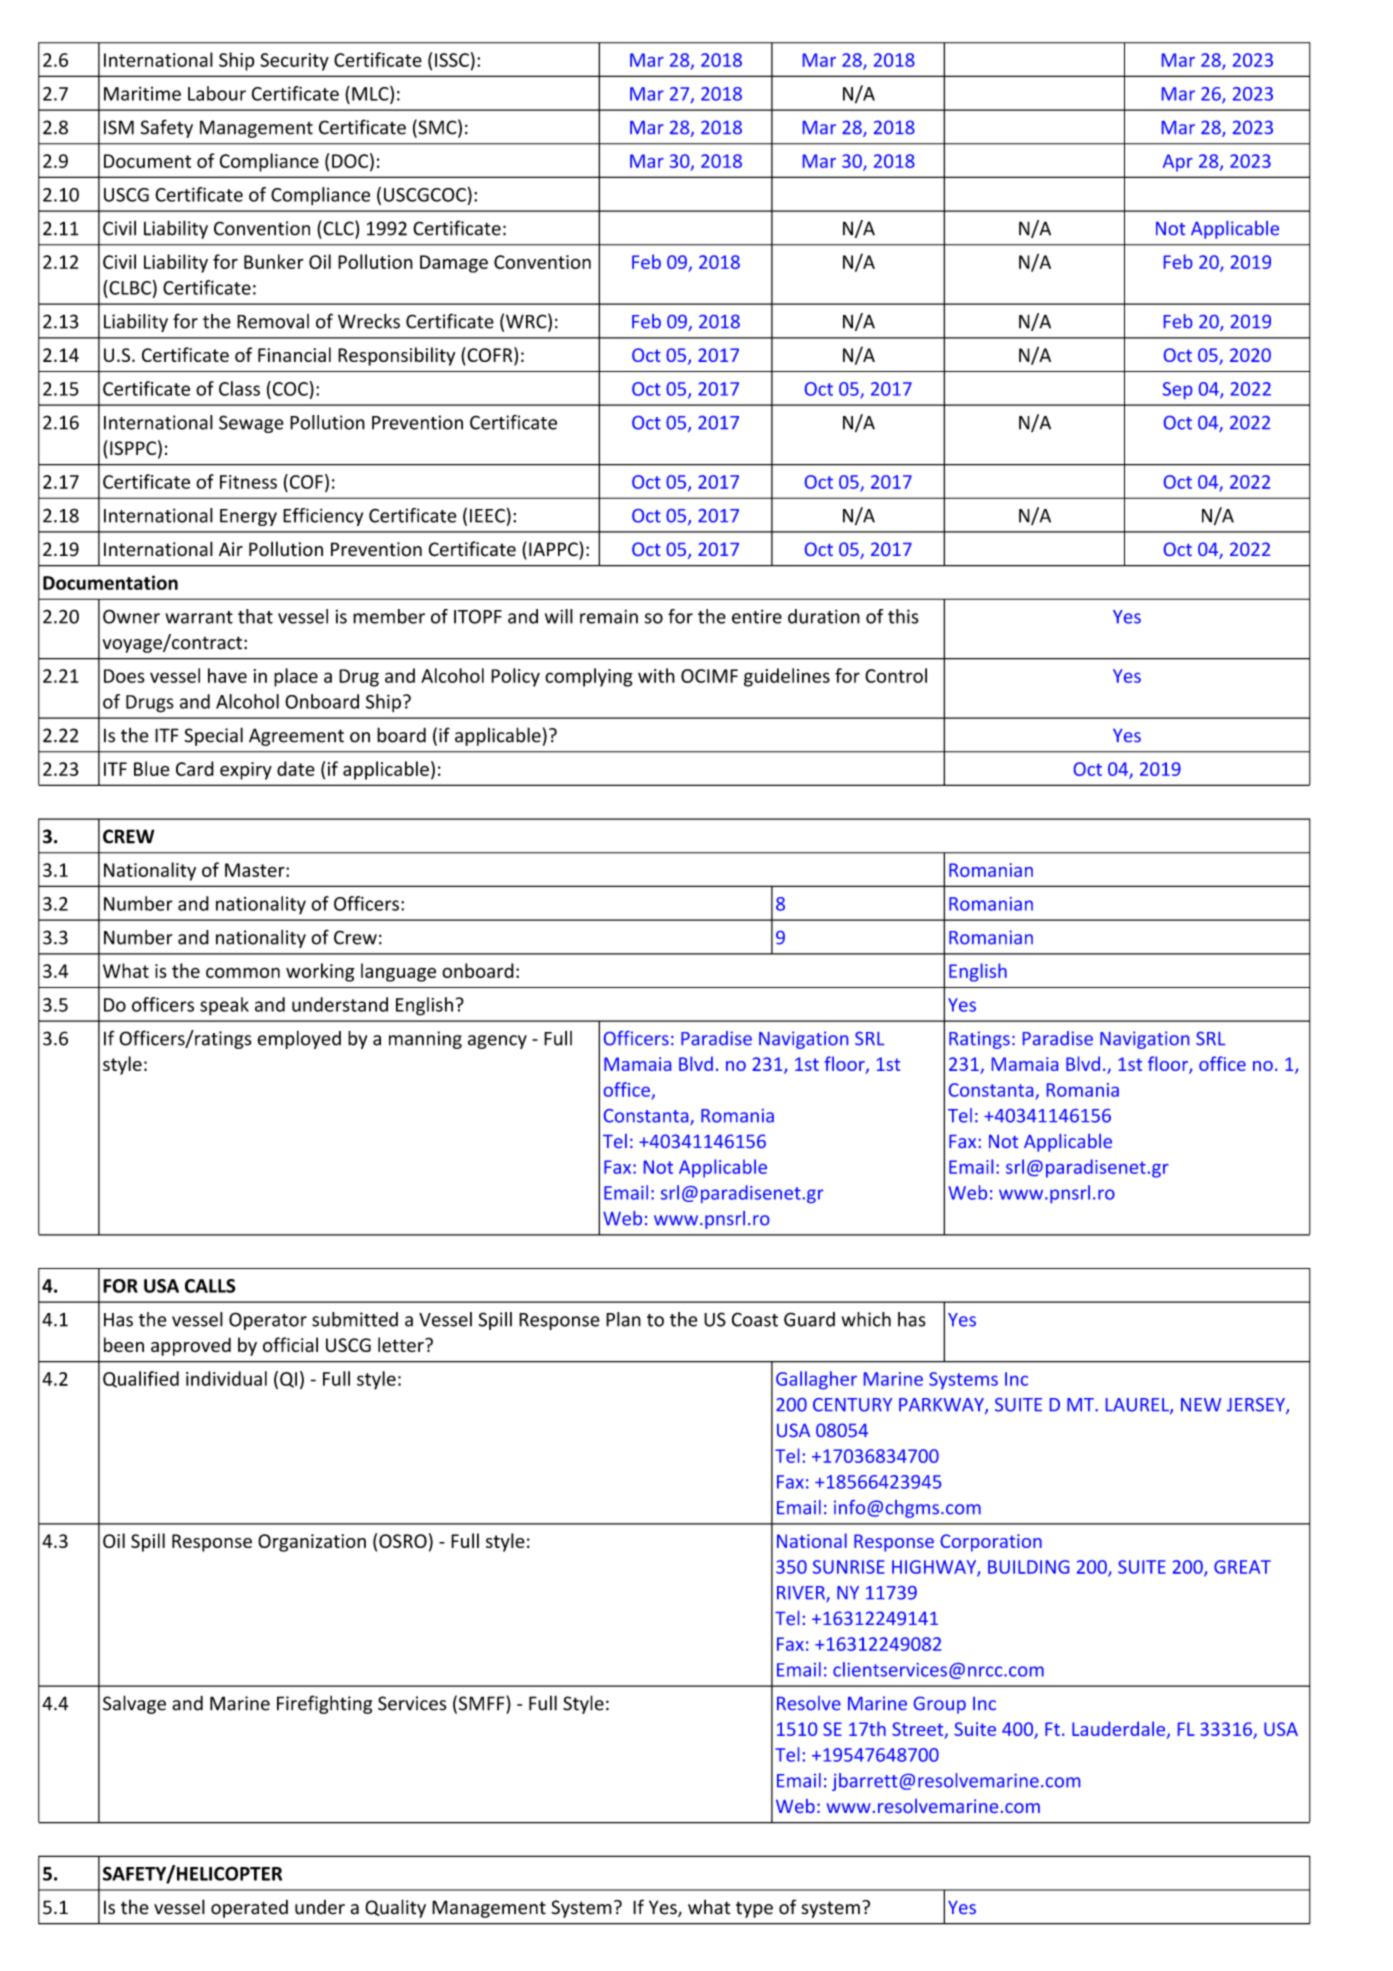 This image has height=1971, width=1393. I want to click on Damage, so click(454, 264).
